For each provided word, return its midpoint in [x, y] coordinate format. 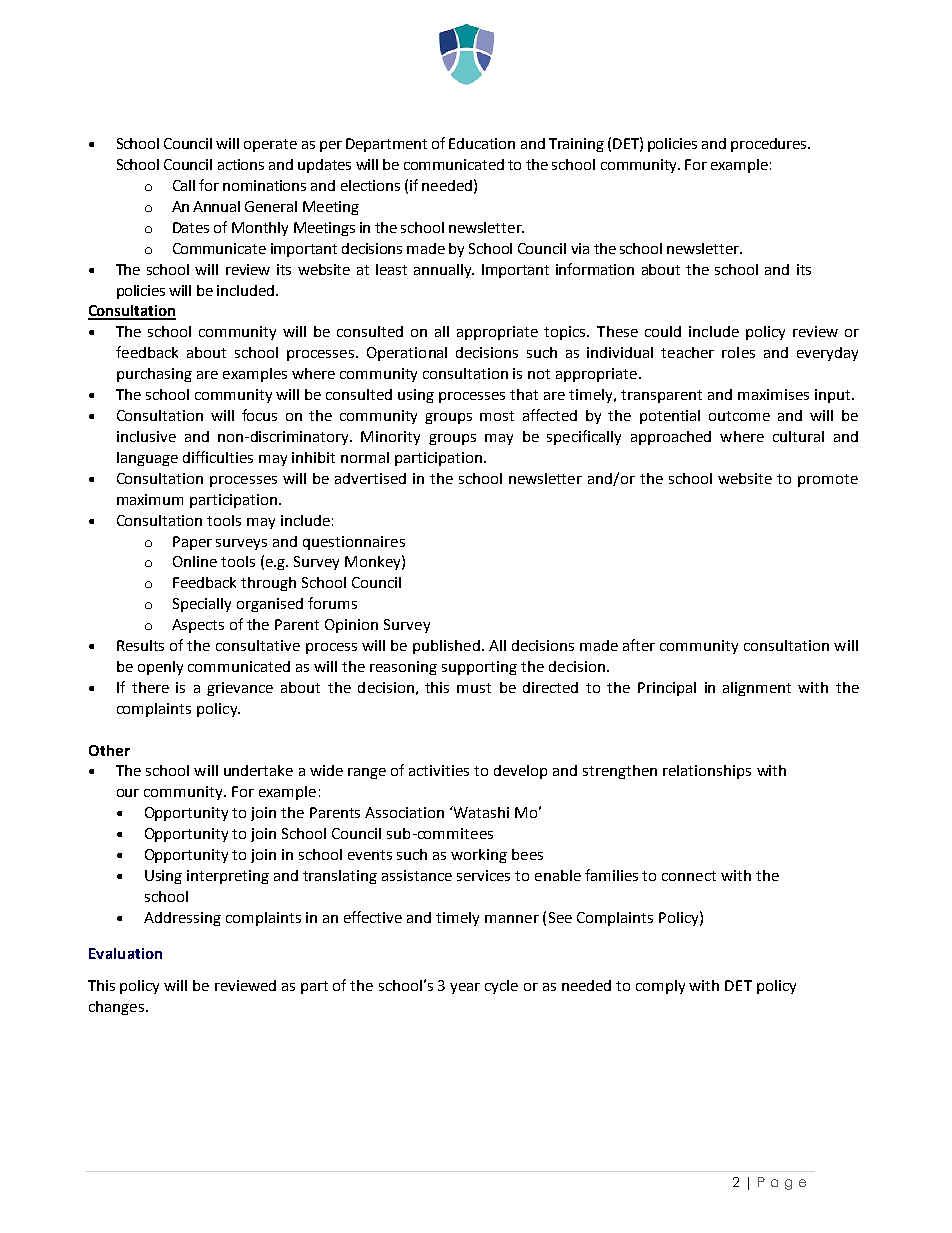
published [446, 647]
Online [195, 561]
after [639, 645]
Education [482, 143]
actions [241, 164]
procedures [770, 145]
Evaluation [125, 953]
